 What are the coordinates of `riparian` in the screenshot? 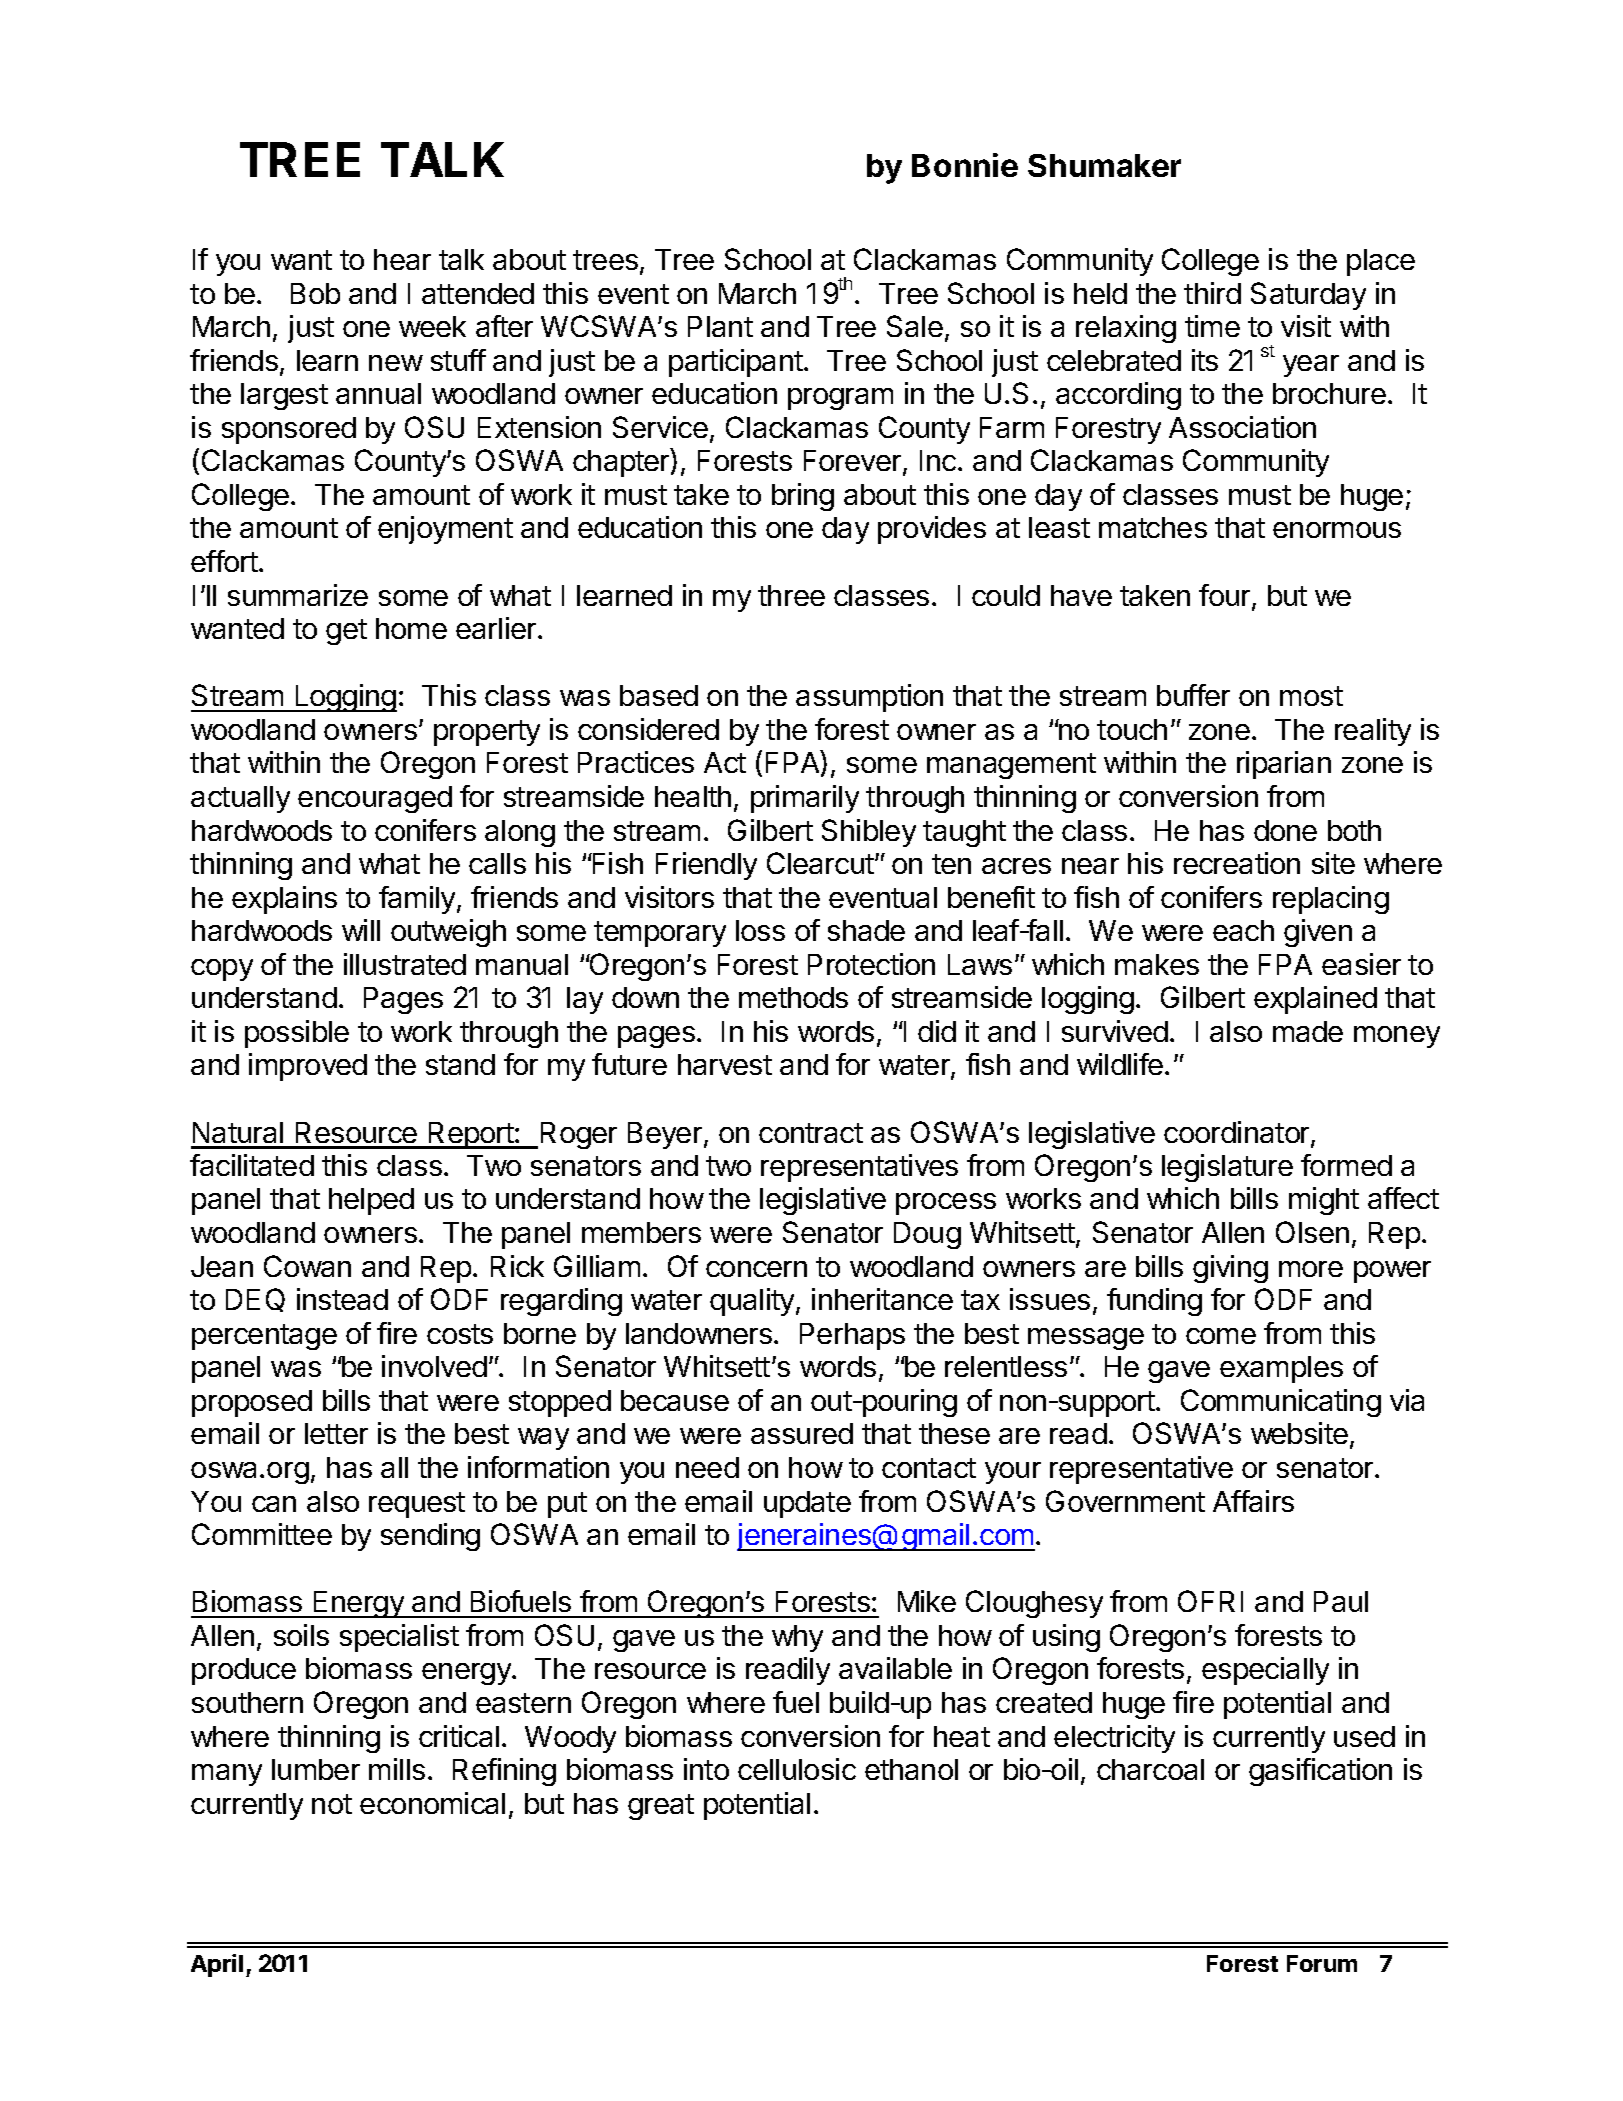 It's located at (1284, 765).
